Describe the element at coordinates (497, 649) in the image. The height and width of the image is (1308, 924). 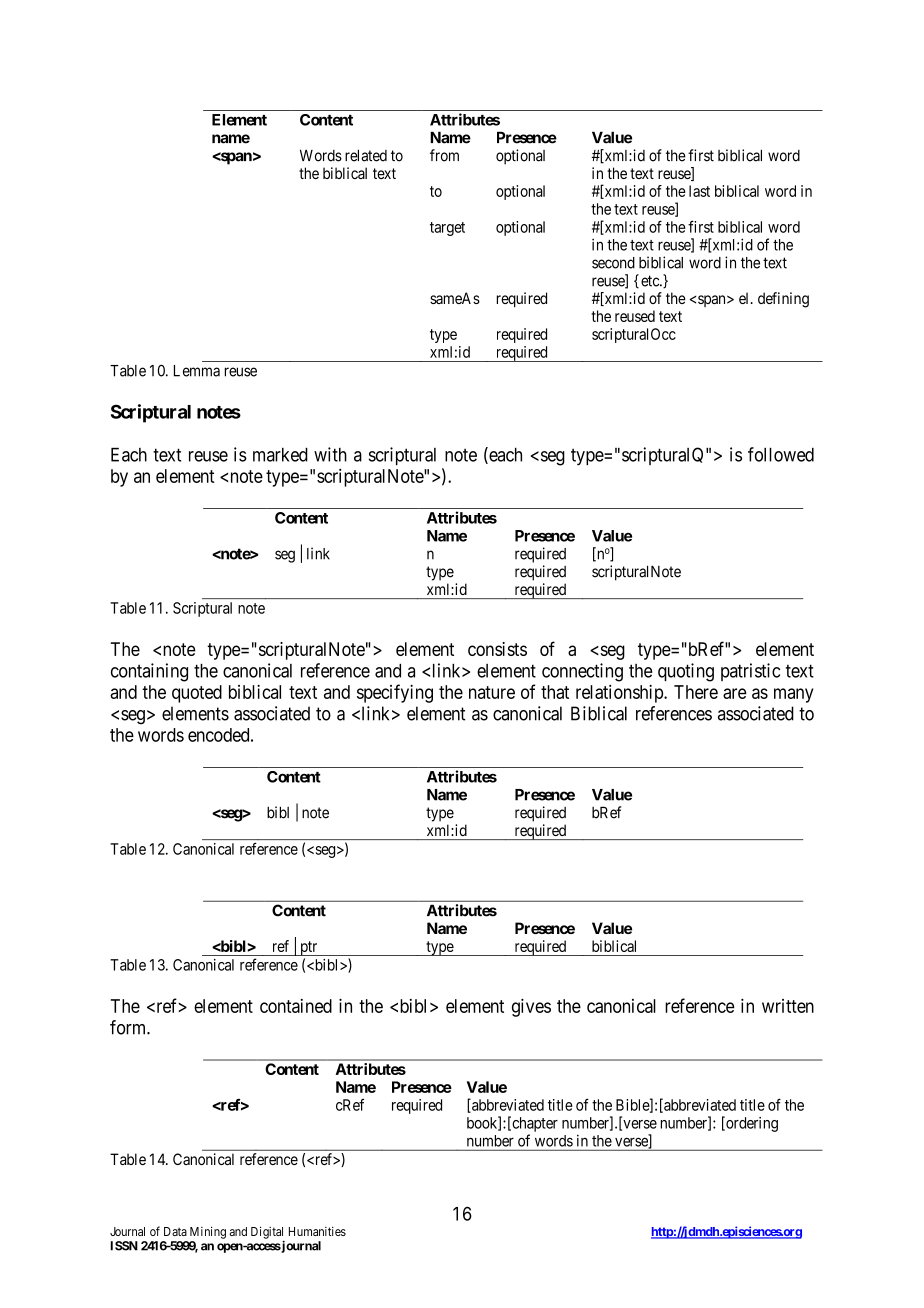
I see `consists` at that location.
